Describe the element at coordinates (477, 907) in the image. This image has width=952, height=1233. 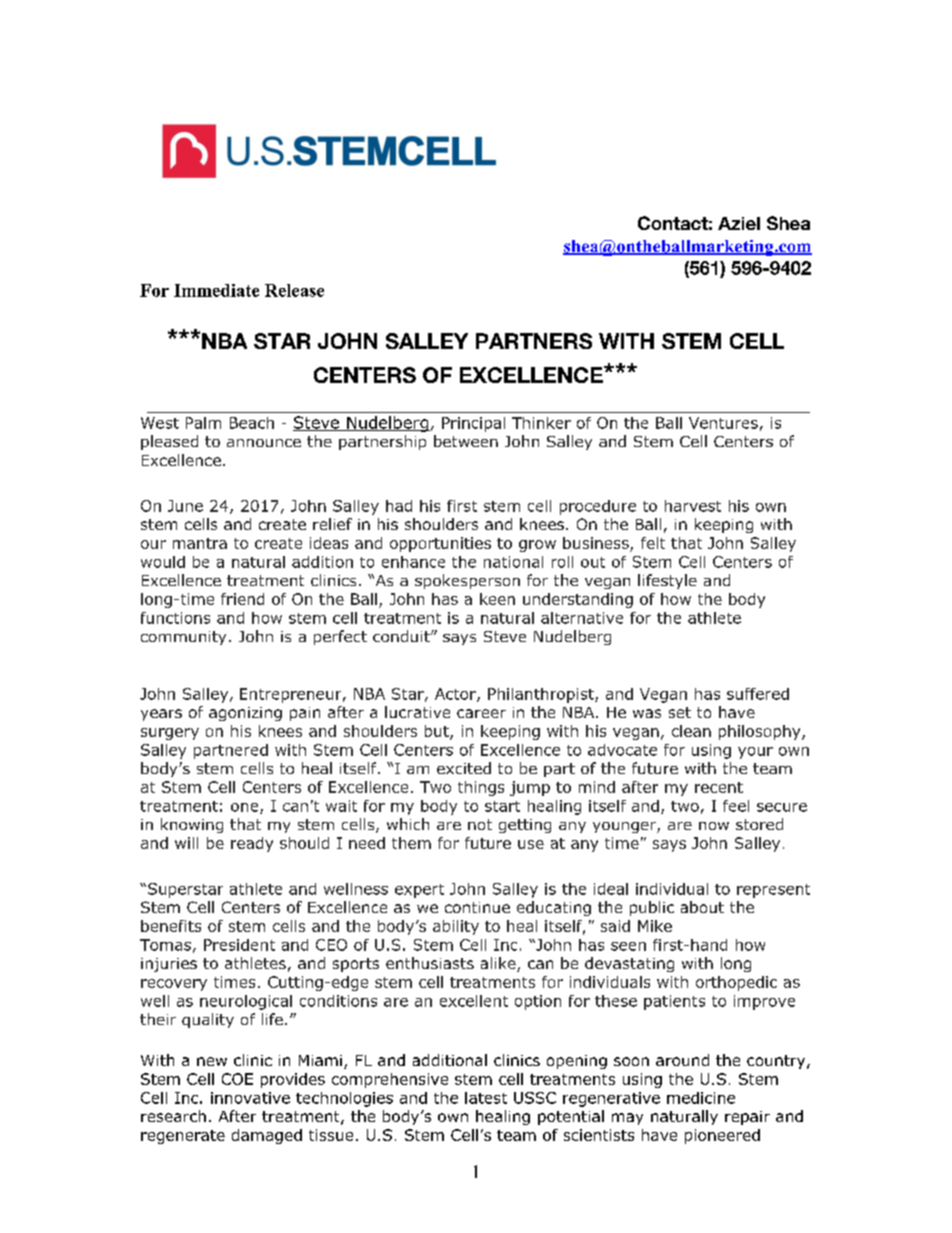
I see `continue` at that location.
